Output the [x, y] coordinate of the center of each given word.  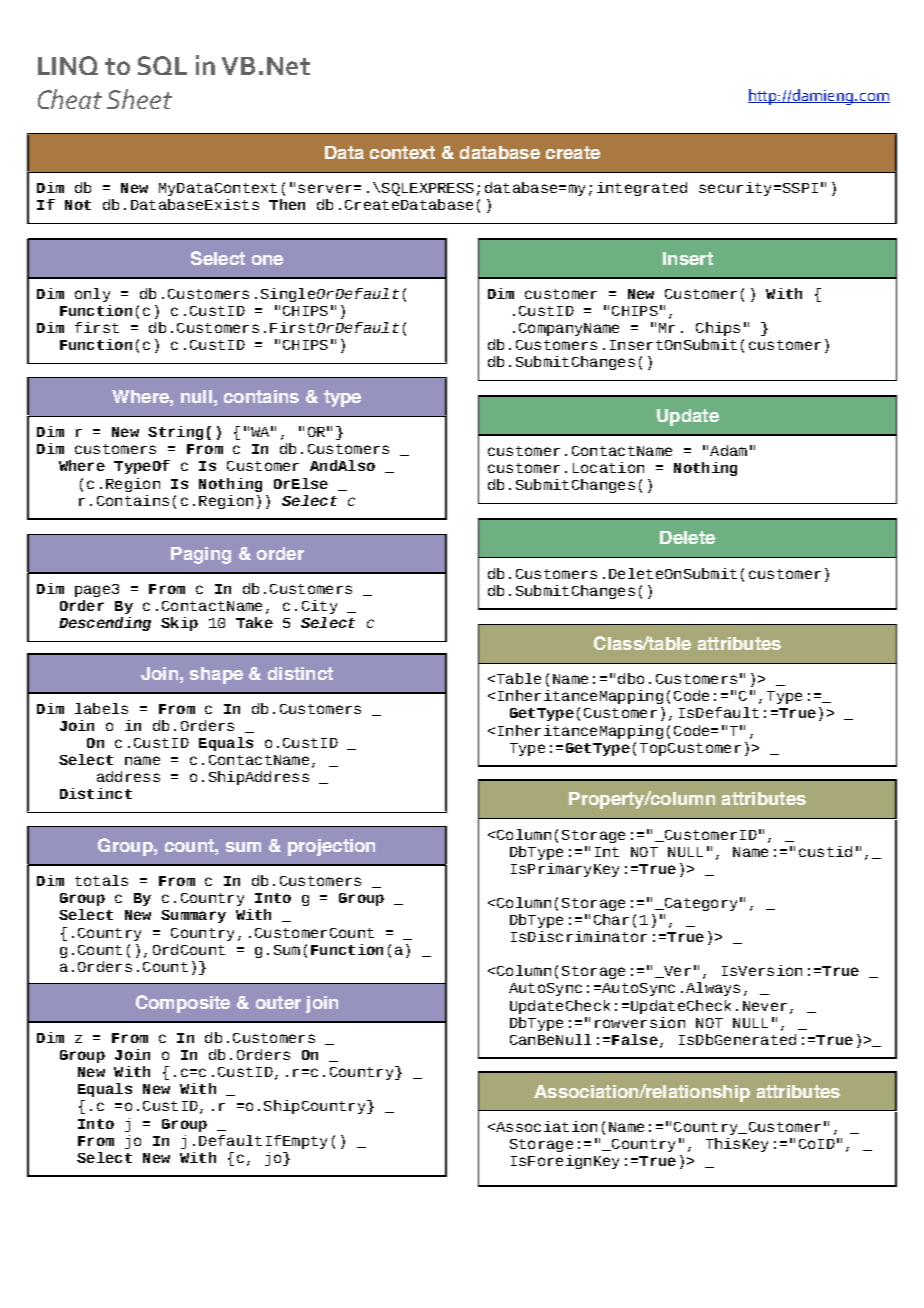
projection [331, 847]
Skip [179, 624]
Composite [183, 1004]
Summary [193, 916]
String [175, 433]
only [92, 295]
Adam [728, 450]
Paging [201, 555]
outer [278, 1002]
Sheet [139, 99]
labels [101, 708]
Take [254, 622]
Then [287, 204]
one [267, 260]
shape [216, 675]
